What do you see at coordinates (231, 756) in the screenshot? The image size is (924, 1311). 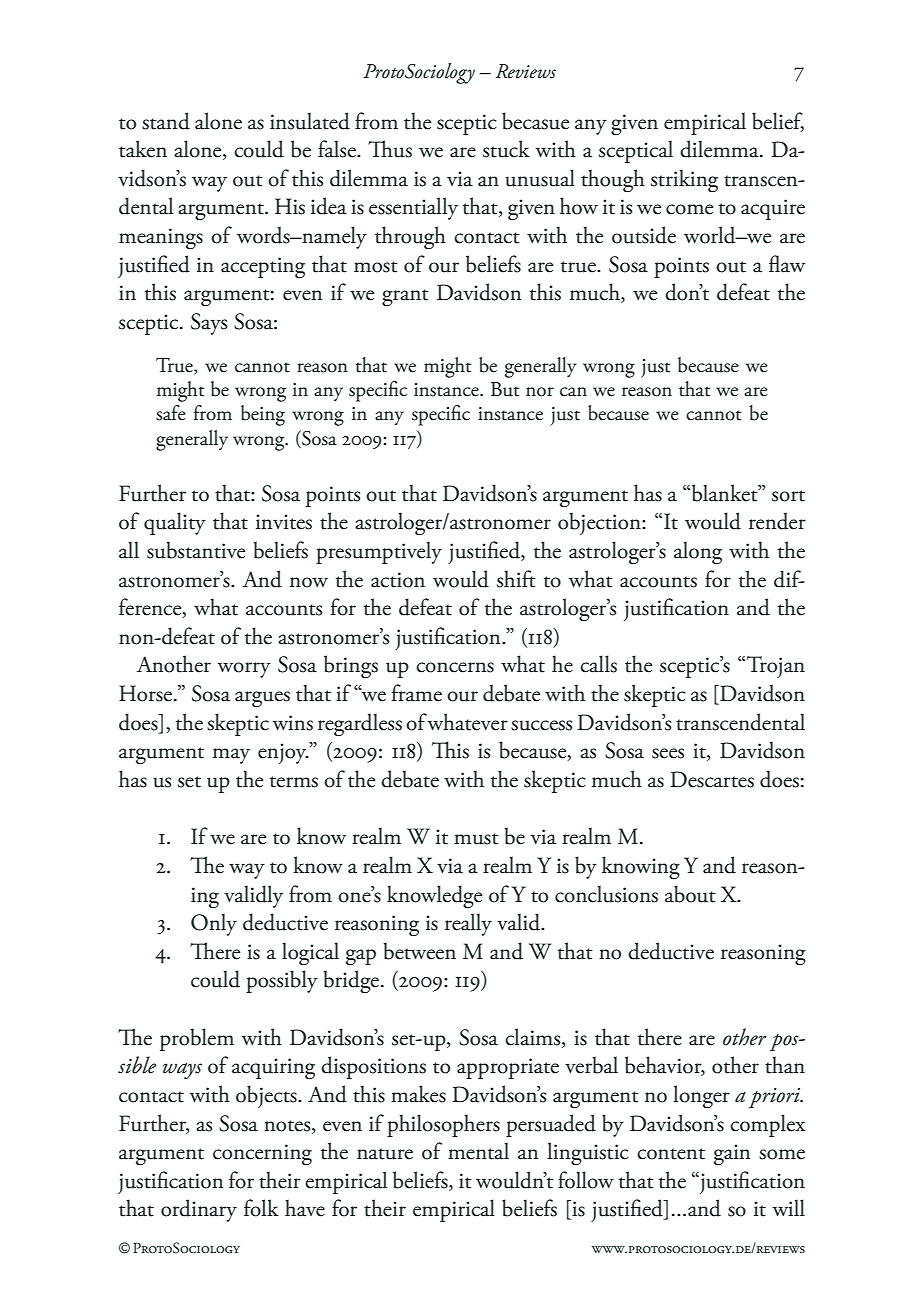 I see `may` at bounding box center [231, 756].
